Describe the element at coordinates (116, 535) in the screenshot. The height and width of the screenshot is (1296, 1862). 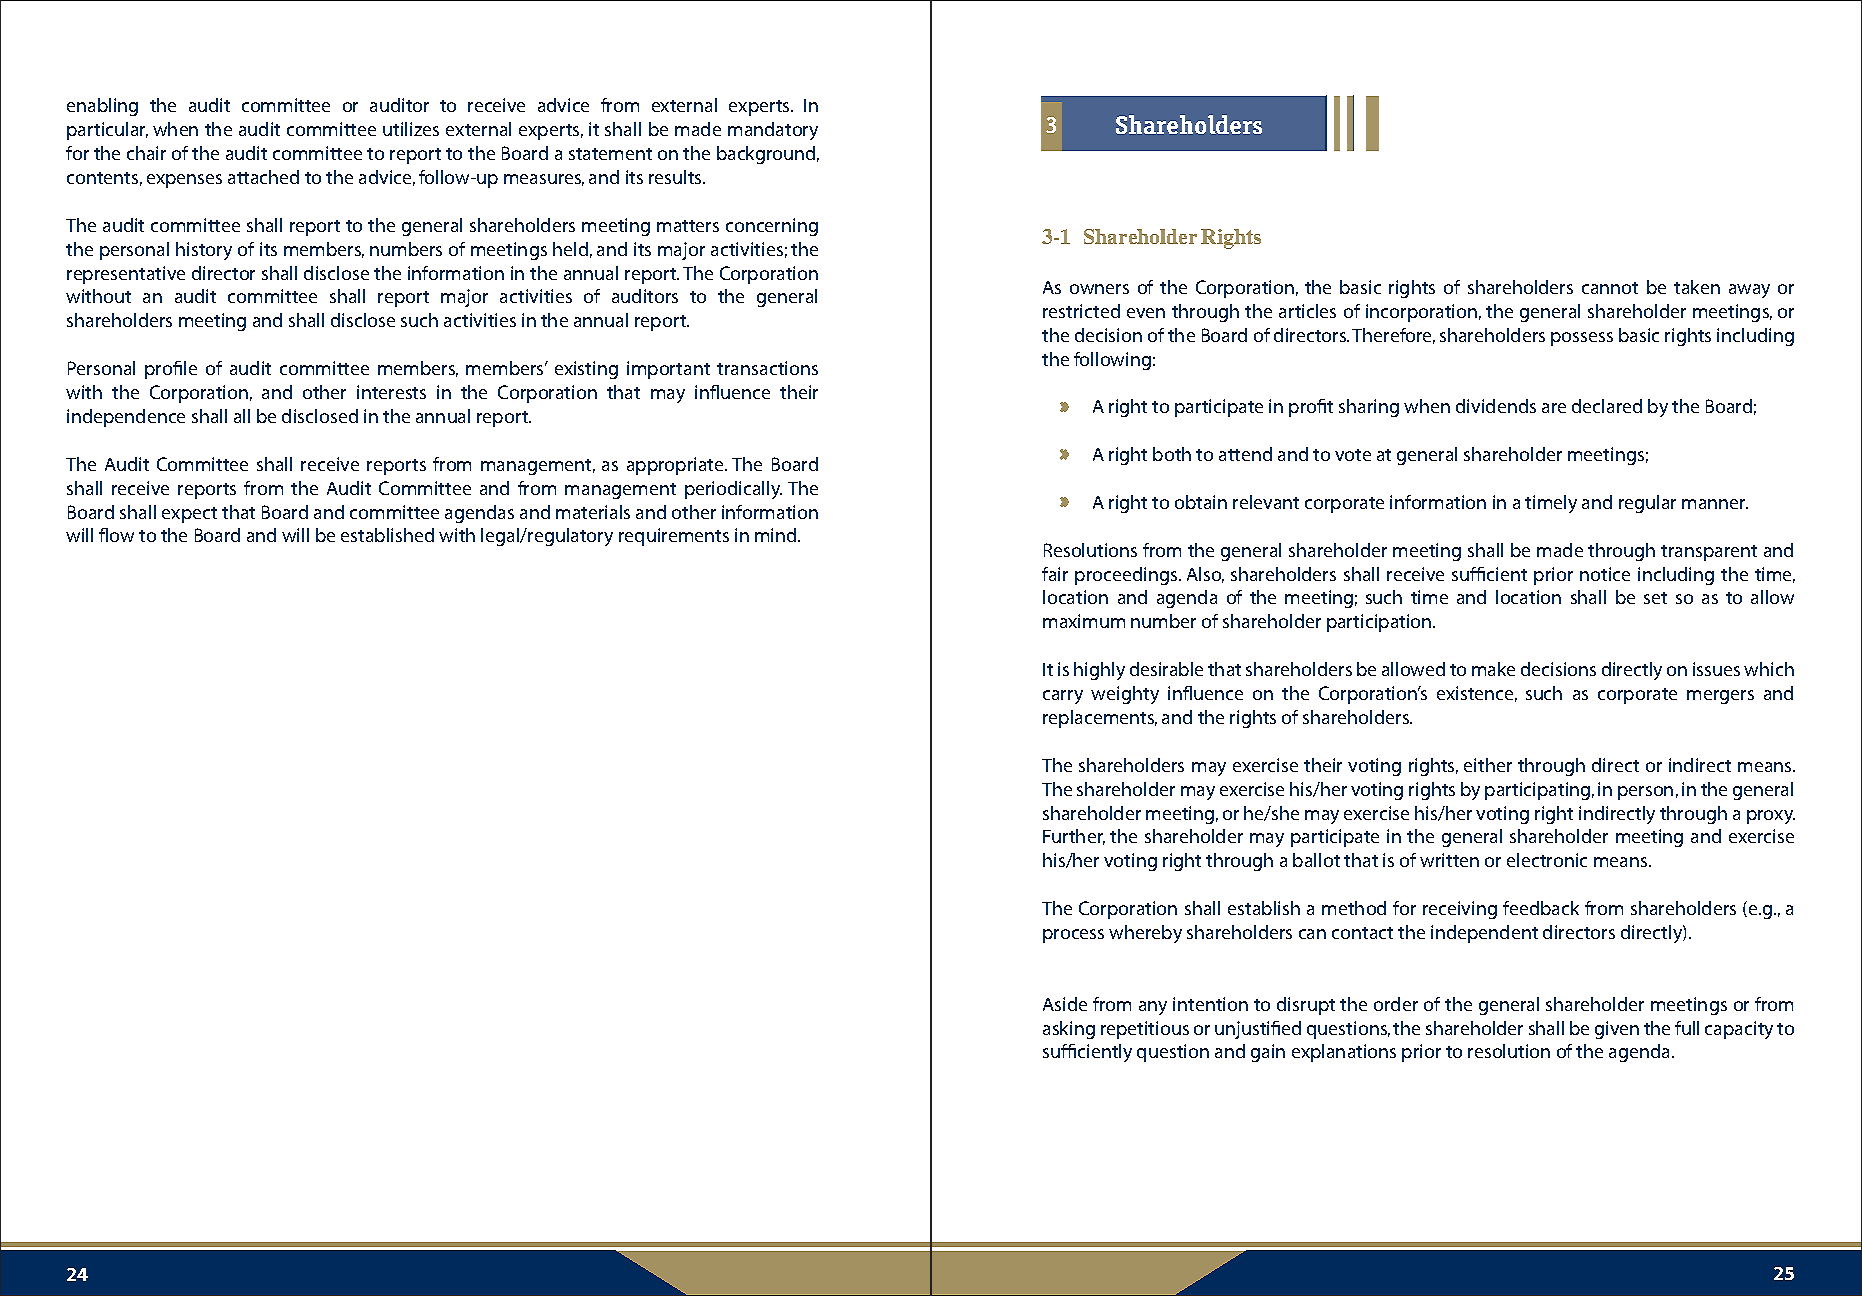
I see `flow` at that location.
